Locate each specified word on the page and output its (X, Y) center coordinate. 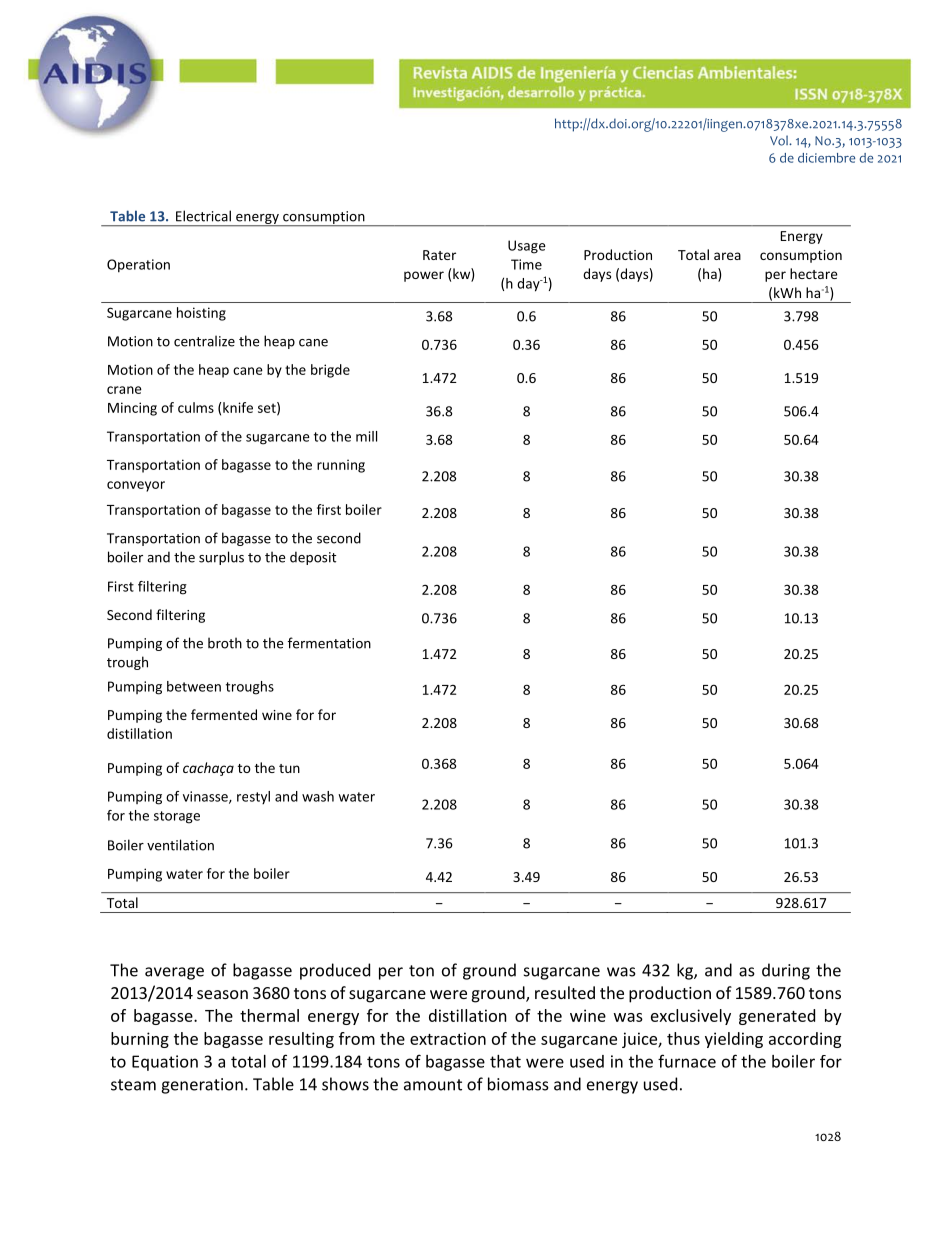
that (505, 1061)
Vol (780, 140)
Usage (527, 247)
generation (202, 1086)
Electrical (203, 216)
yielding (734, 1040)
